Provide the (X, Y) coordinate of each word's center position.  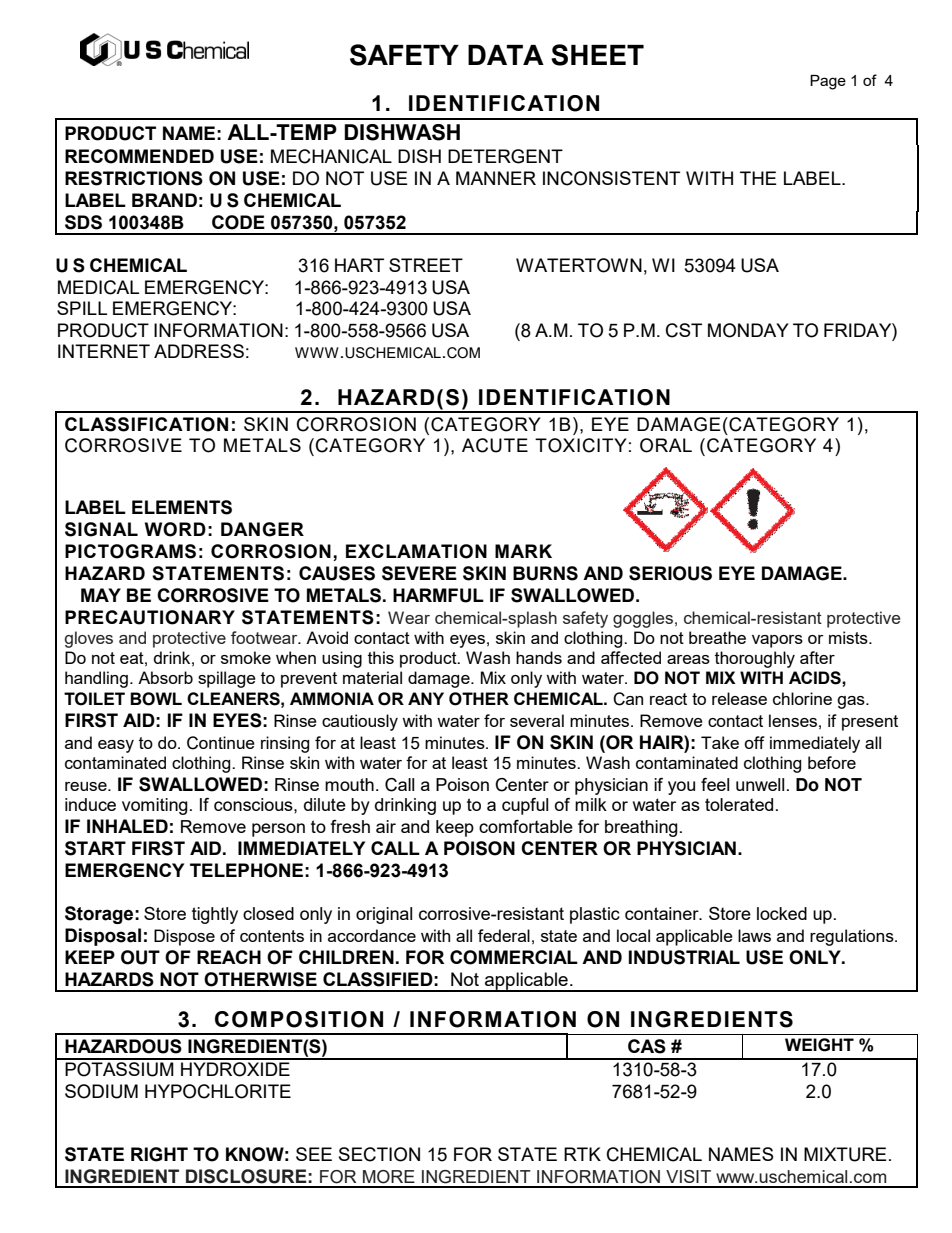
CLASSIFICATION (146, 424)
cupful (525, 806)
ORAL (666, 445)
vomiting (155, 806)
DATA (506, 55)
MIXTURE (845, 1154)
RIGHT (159, 1154)
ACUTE (495, 445)
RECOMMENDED (139, 156)
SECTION (379, 1154)
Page (828, 82)
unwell (760, 784)
